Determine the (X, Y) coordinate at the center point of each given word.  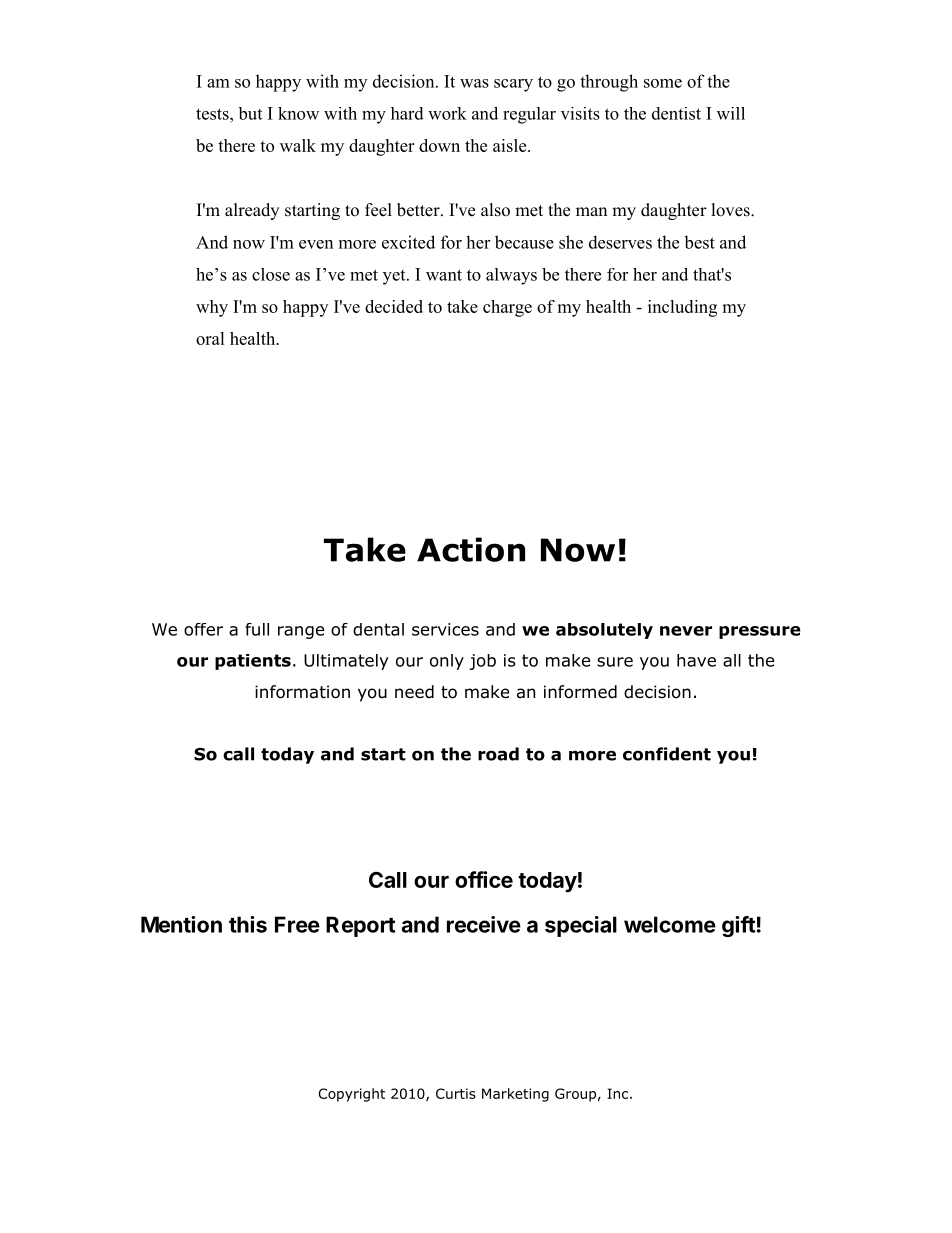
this (248, 924)
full (257, 629)
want (444, 275)
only (447, 662)
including (682, 308)
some (663, 83)
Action (471, 549)
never (686, 631)
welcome (670, 924)
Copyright (351, 1095)
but (250, 113)
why (212, 308)
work (447, 113)
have (696, 660)
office (484, 879)
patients (253, 662)
